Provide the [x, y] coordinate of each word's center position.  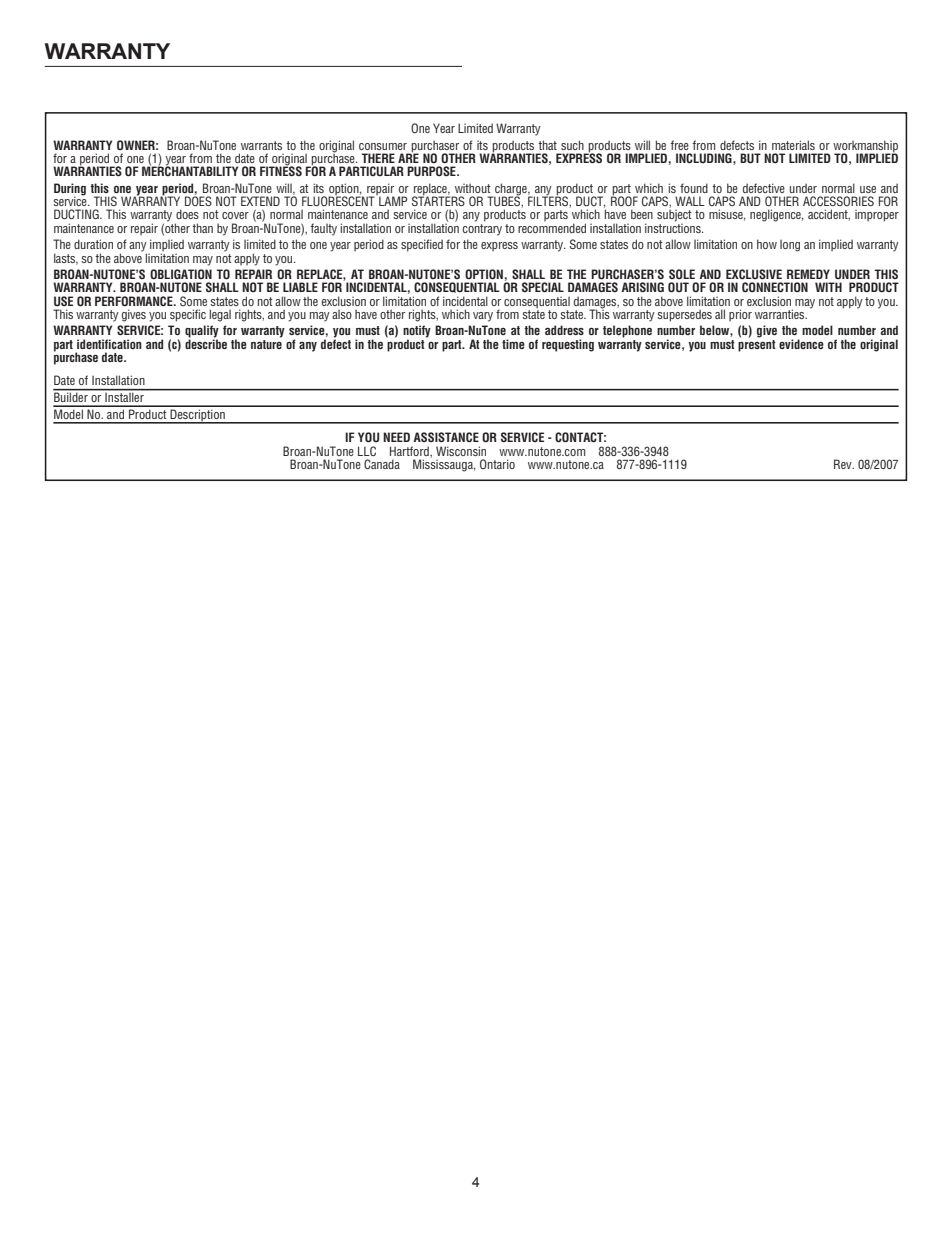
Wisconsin [461, 451]
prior [740, 315]
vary [483, 317]
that [547, 145]
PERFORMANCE [135, 301]
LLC [367, 451]
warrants [261, 145]
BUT [750, 158]
